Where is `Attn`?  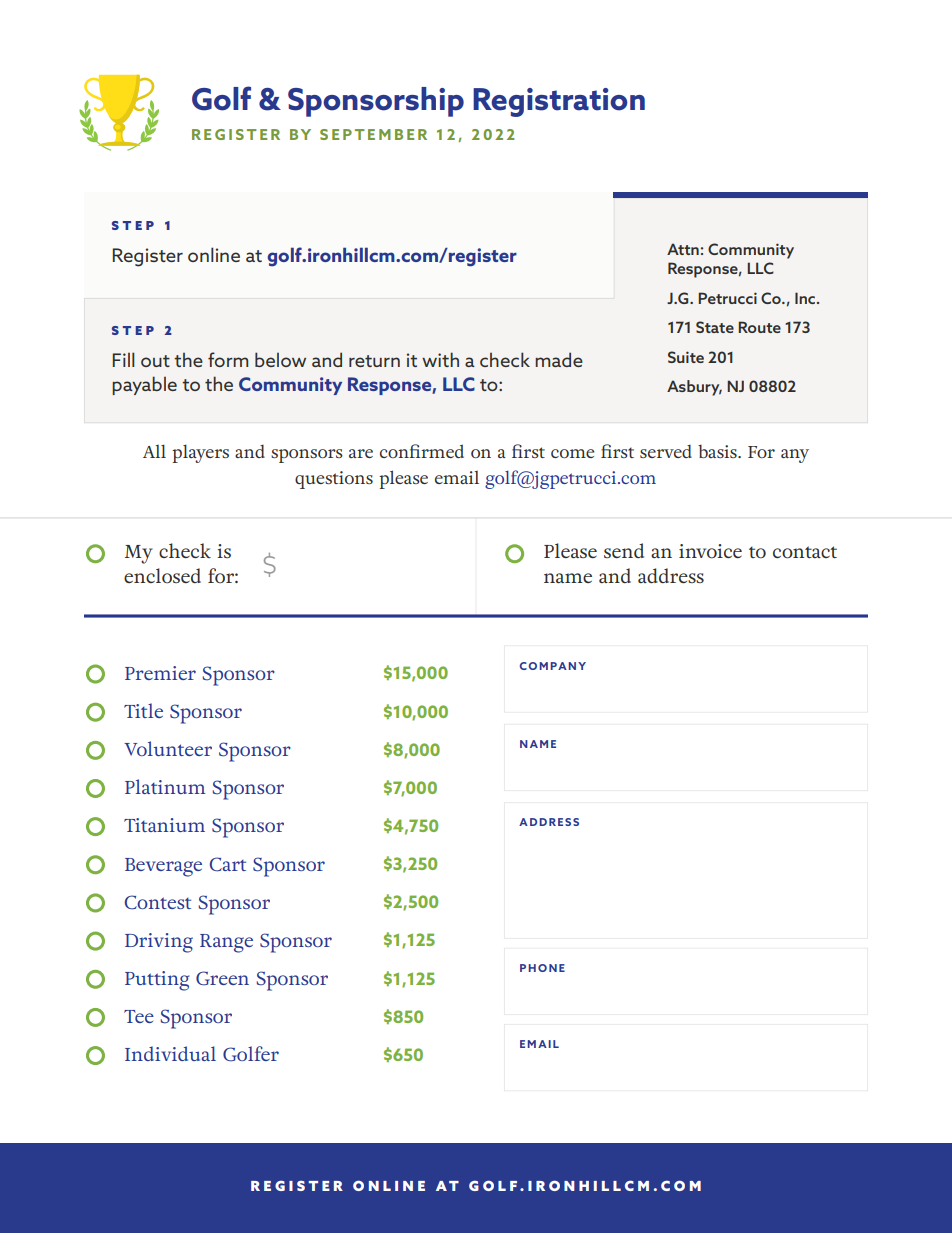
Attn is located at coordinates (683, 249).
